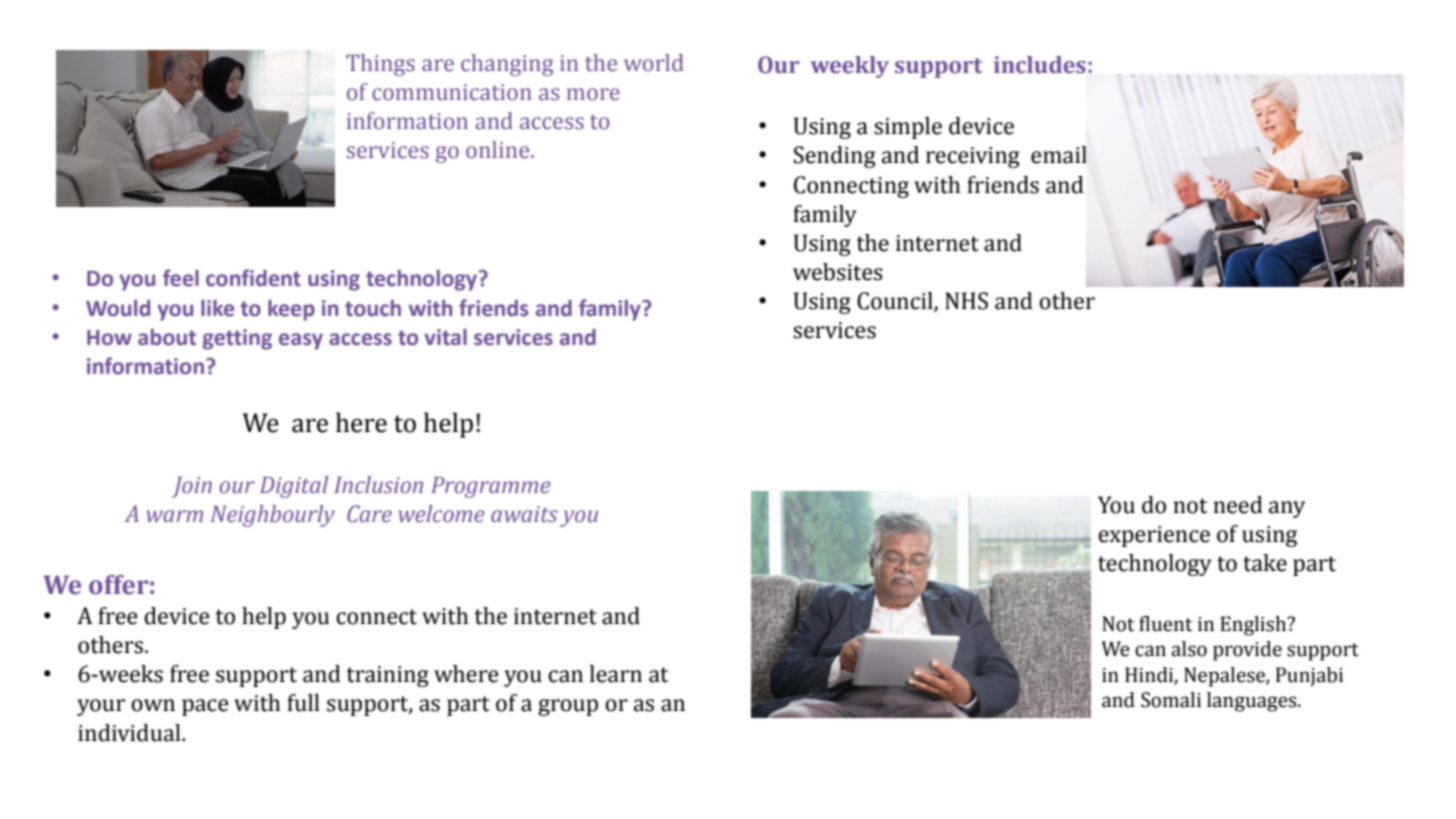 The image size is (1456, 819). I want to click on Things, so click(380, 65).
